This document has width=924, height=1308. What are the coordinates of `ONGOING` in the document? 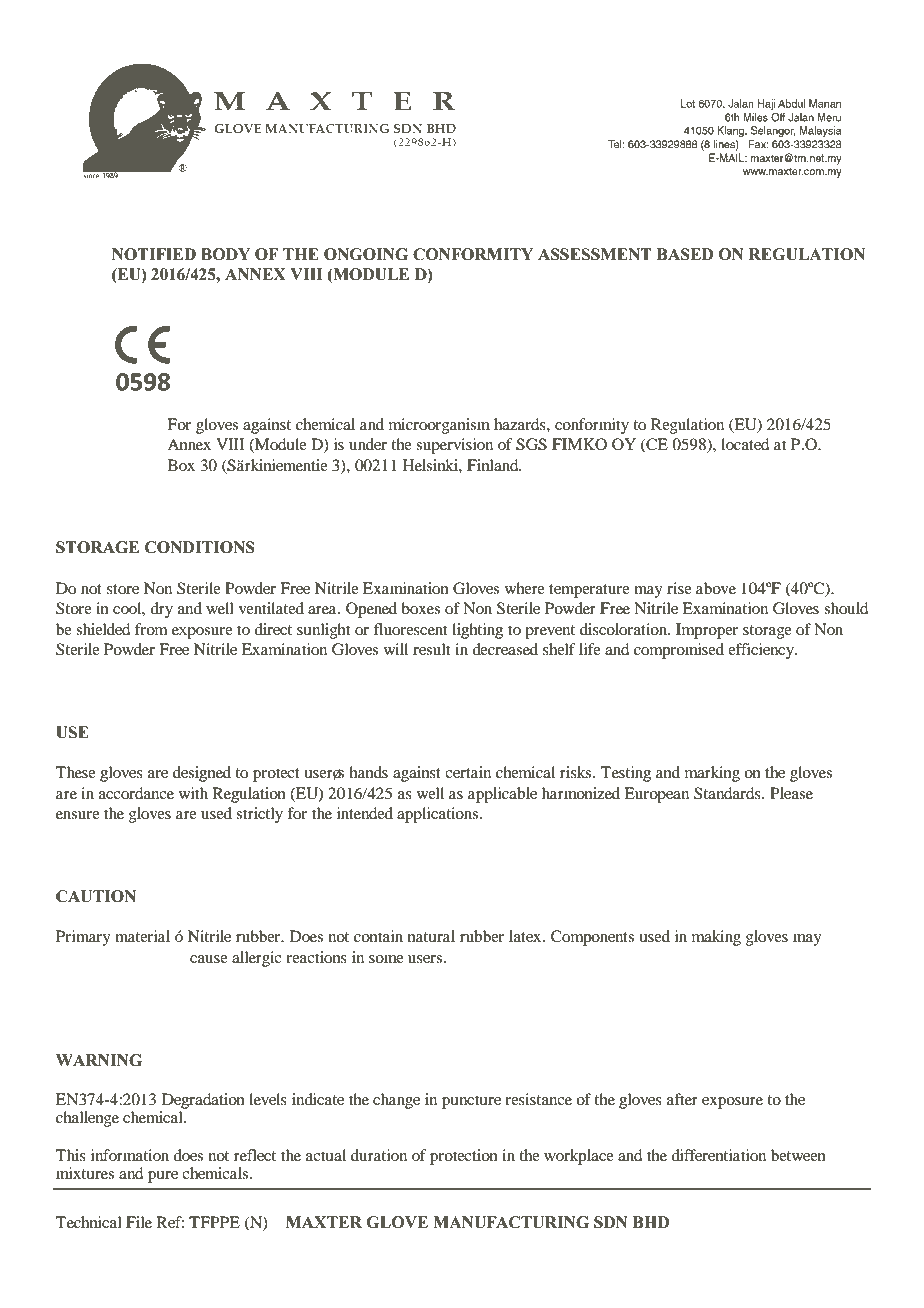 It's located at (366, 254).
